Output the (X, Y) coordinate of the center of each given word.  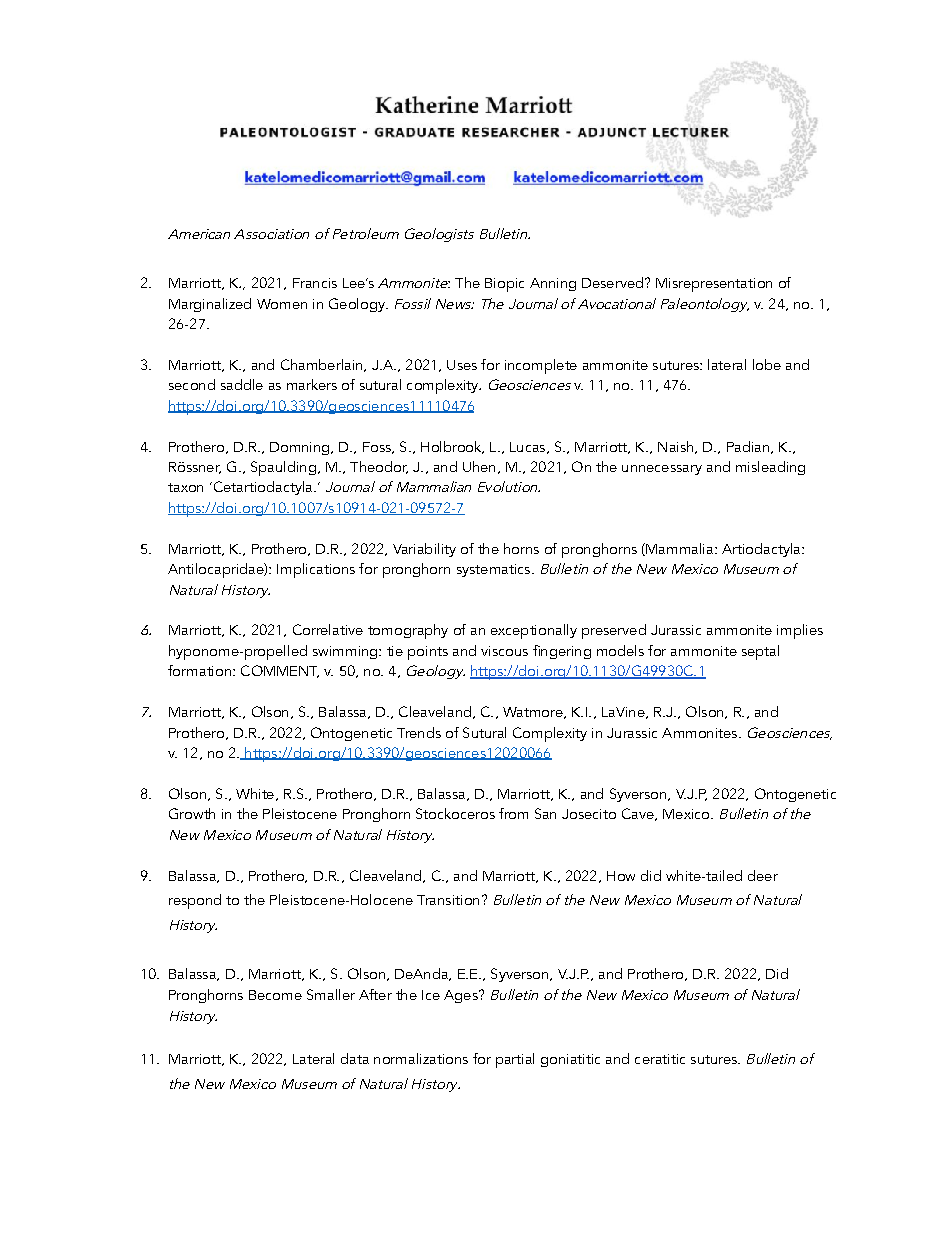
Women (282, 304)
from (513, 813)
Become (275, 995)
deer (763, 875)
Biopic (504, 285)
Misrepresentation (714, 285)
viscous (504, 651)
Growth (192, 813)
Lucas (529, 448)
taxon (185, 487)
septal (760, 652)
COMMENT (280, 671)
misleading (770, 468)
